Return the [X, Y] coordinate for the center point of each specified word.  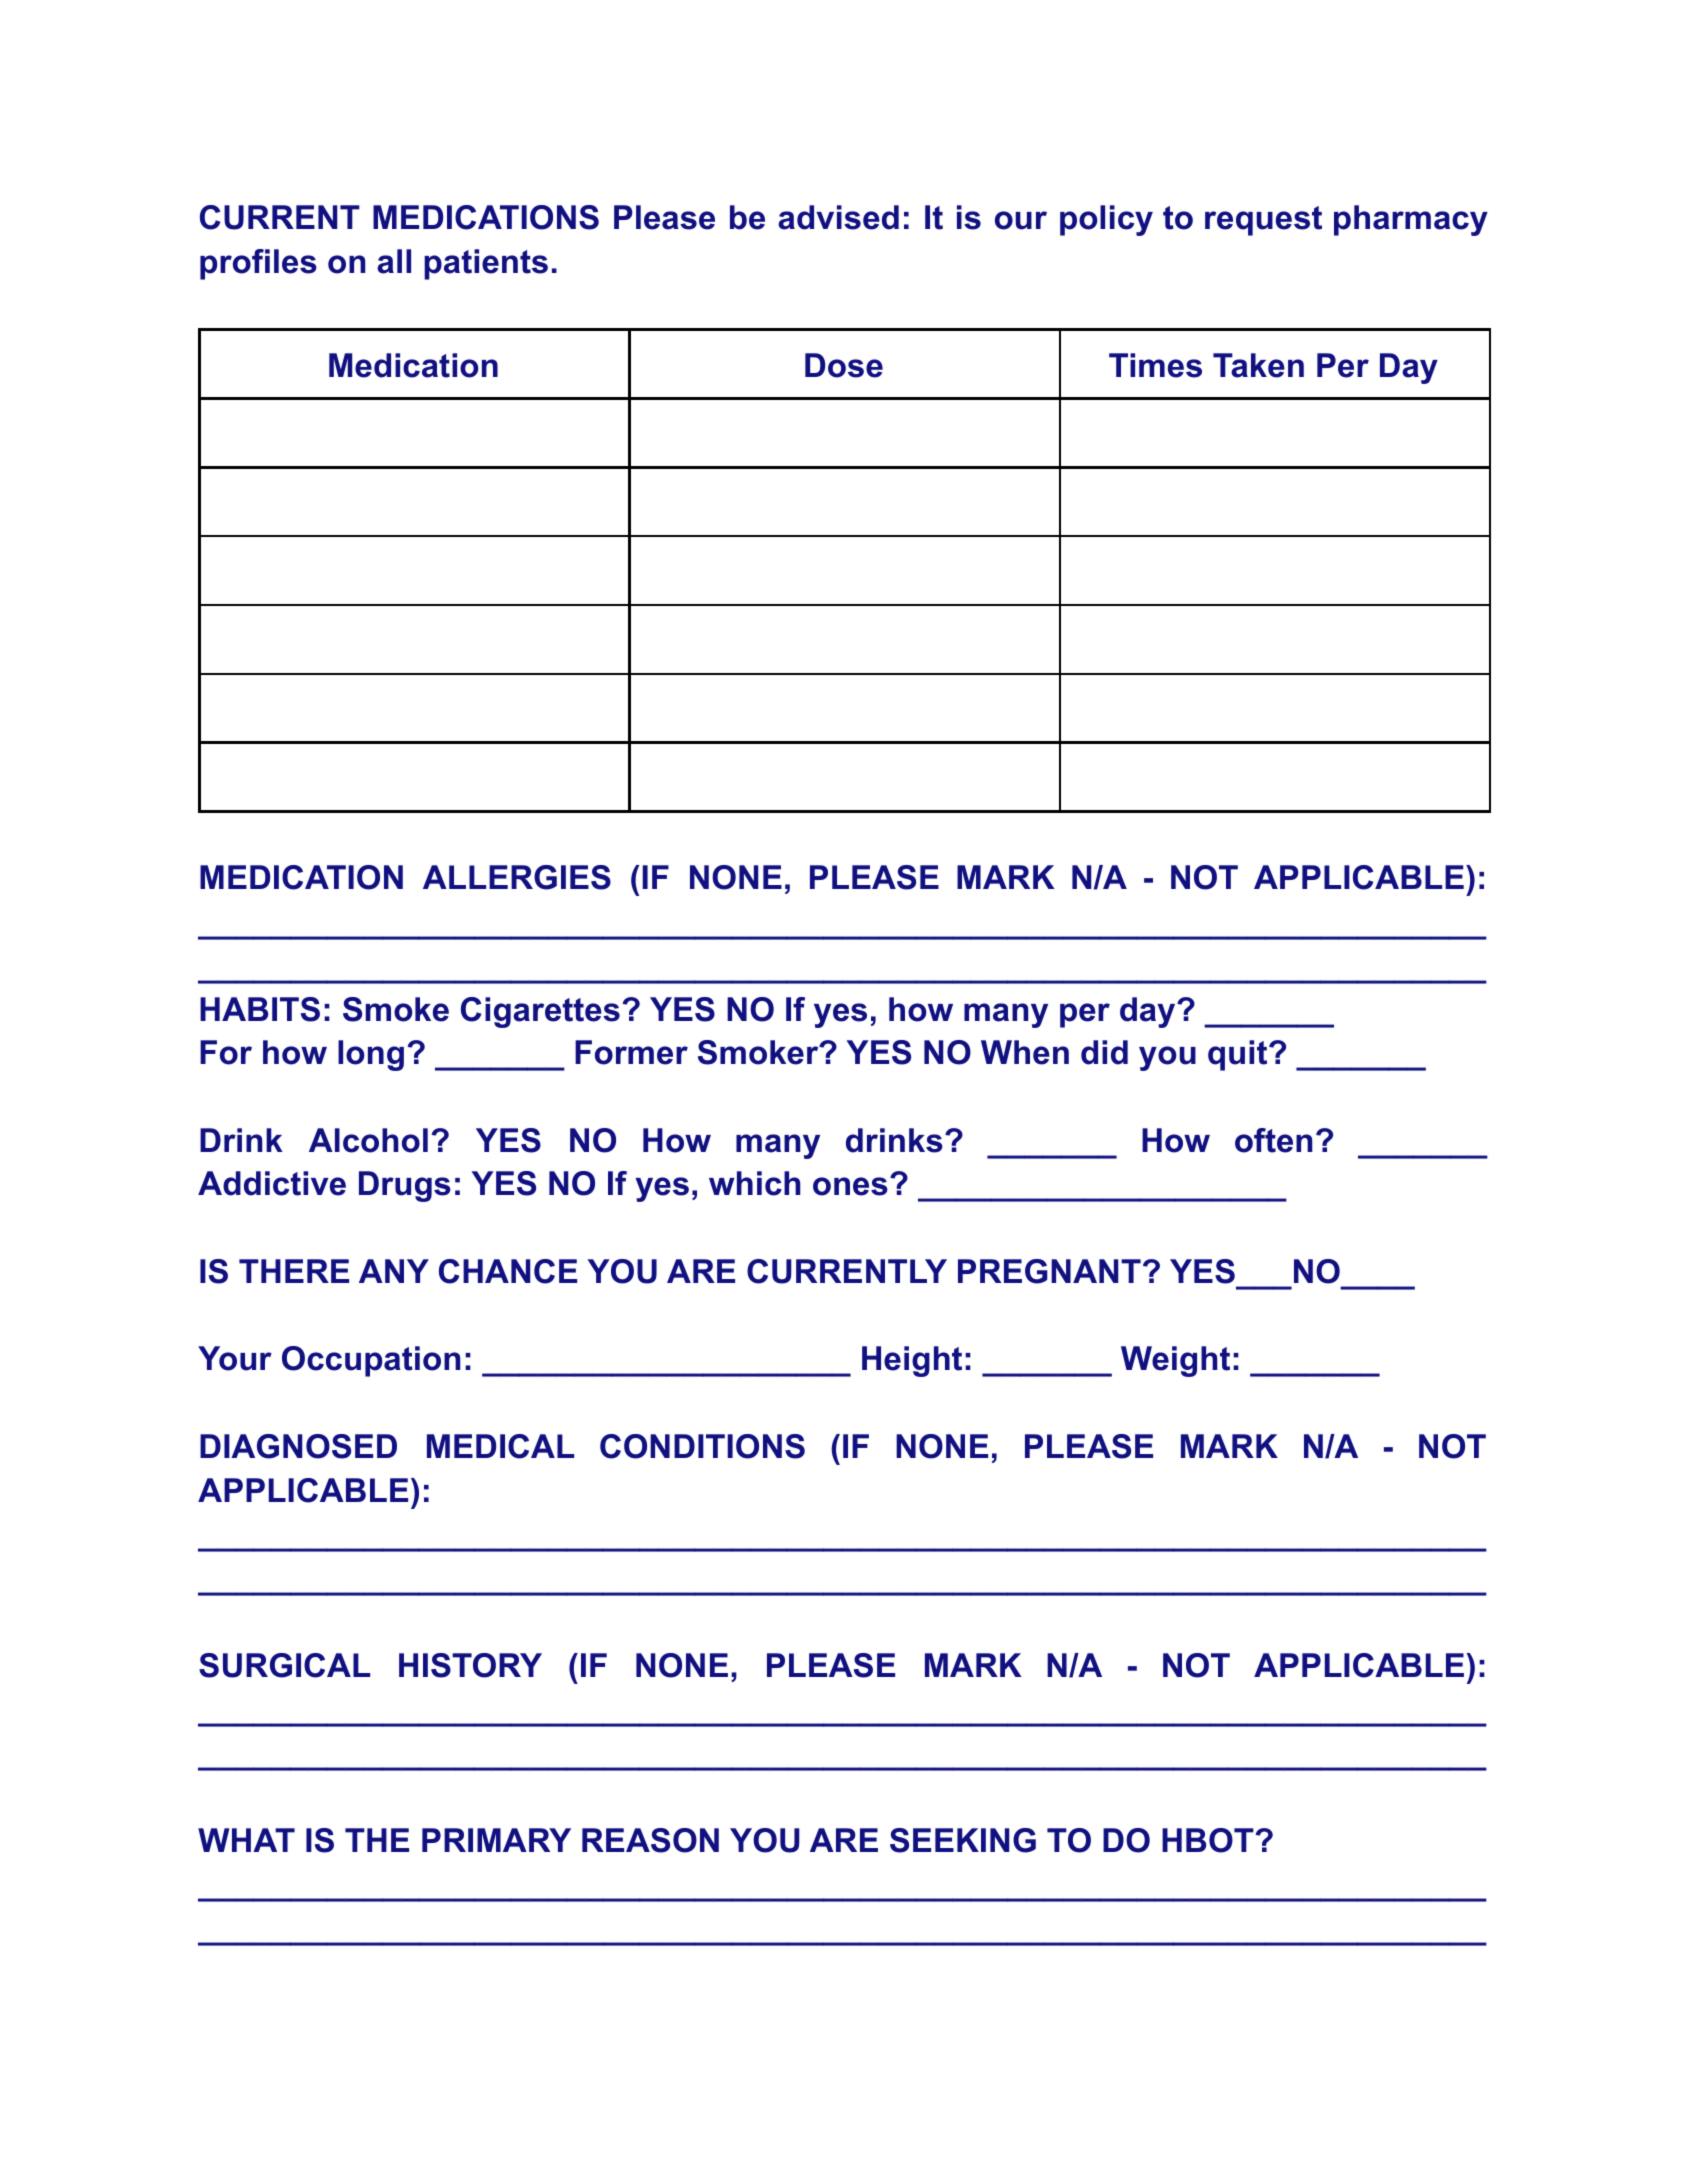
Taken [1258, 365]
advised [838, 217]
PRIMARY [496, 1840]
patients [486, 264]
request [1263, 221]
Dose [844, 365]
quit [1237, 1055]
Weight [1175, 1361]
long [371, 1055]
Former [631, 1052]
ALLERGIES [517, 877]
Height [912, 1361]
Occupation [371, 1361]
